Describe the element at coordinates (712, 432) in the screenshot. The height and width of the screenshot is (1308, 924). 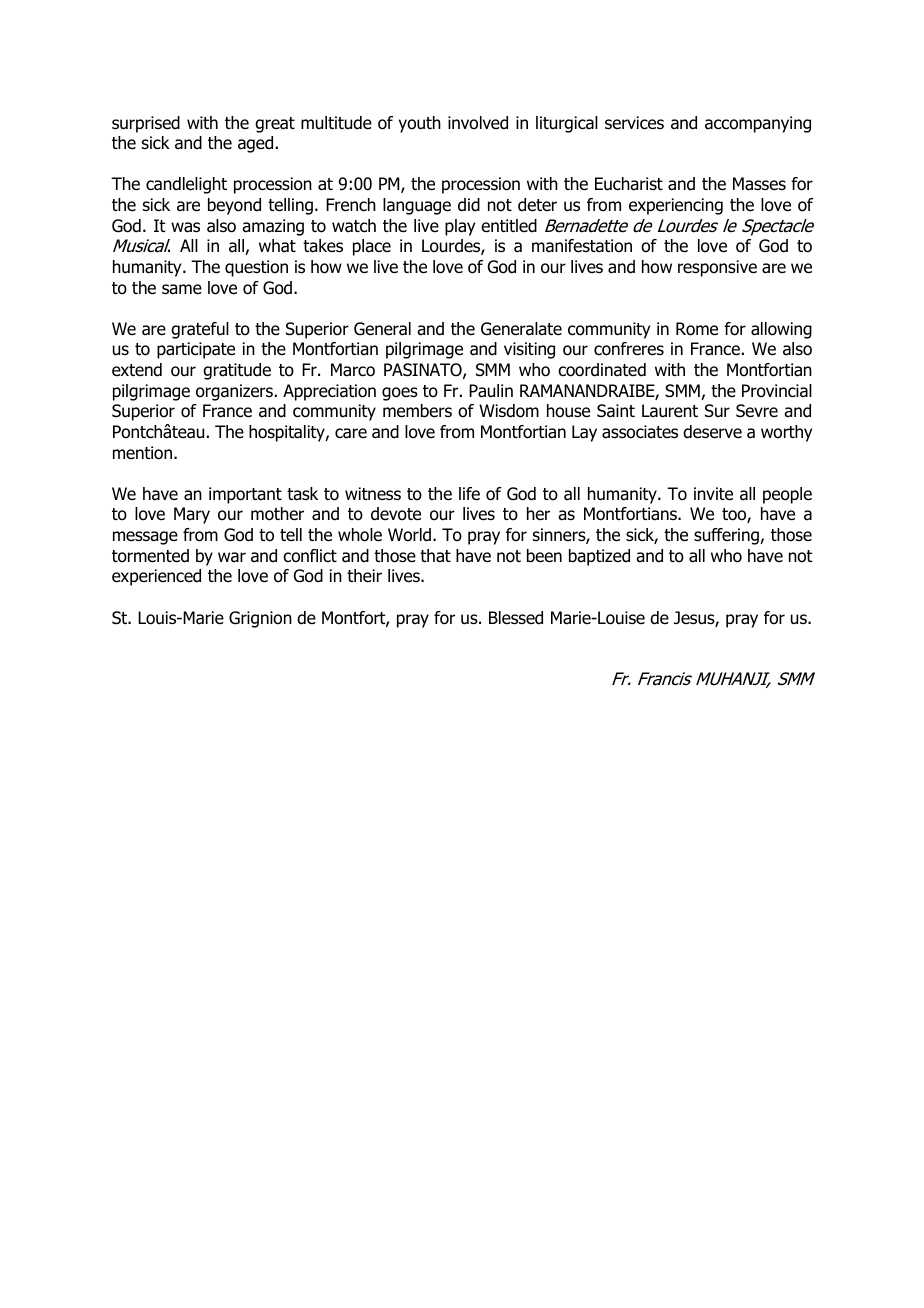
I see `deserve` at that location.
